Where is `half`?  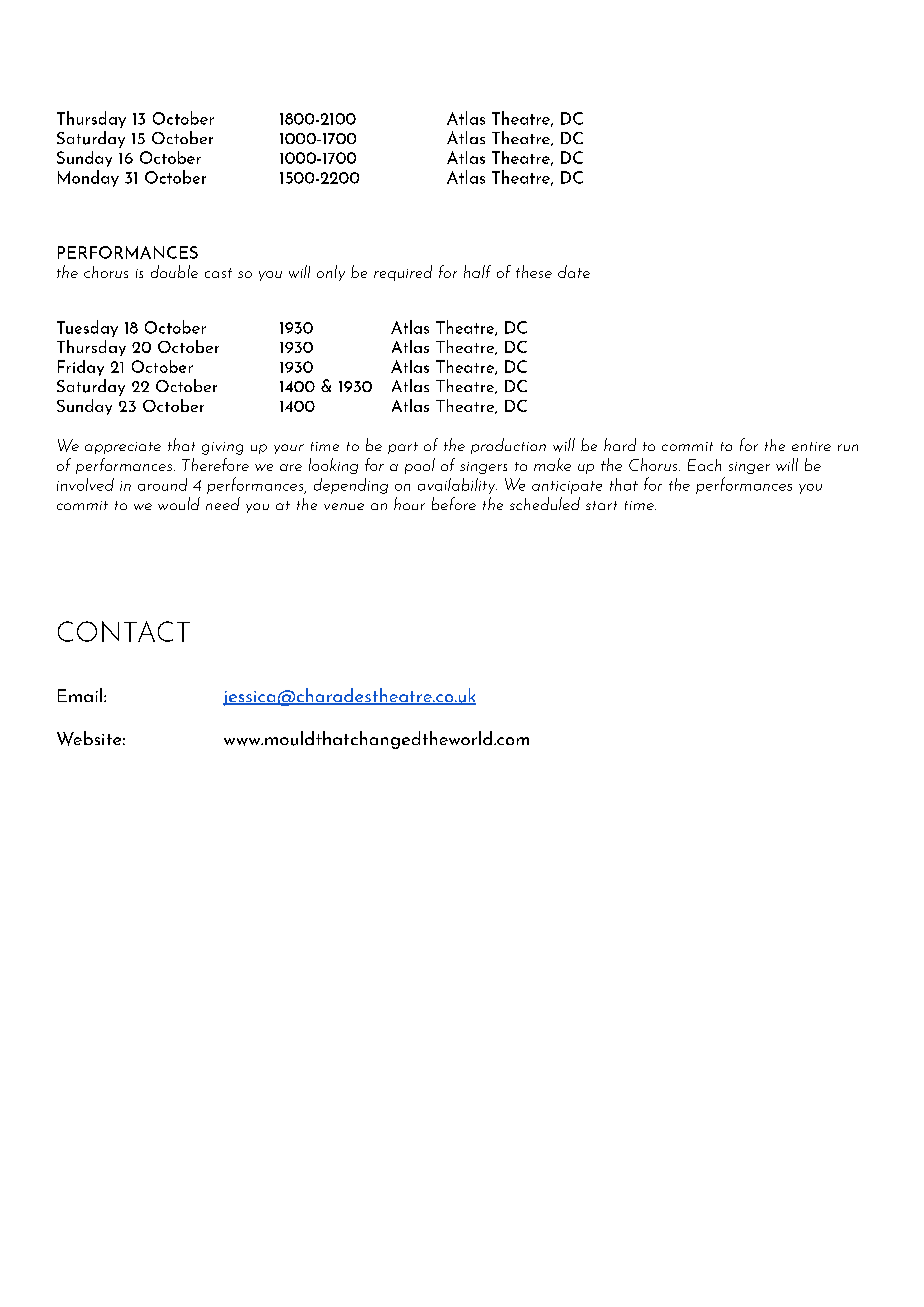 half is located at coordinates (477, 271).
